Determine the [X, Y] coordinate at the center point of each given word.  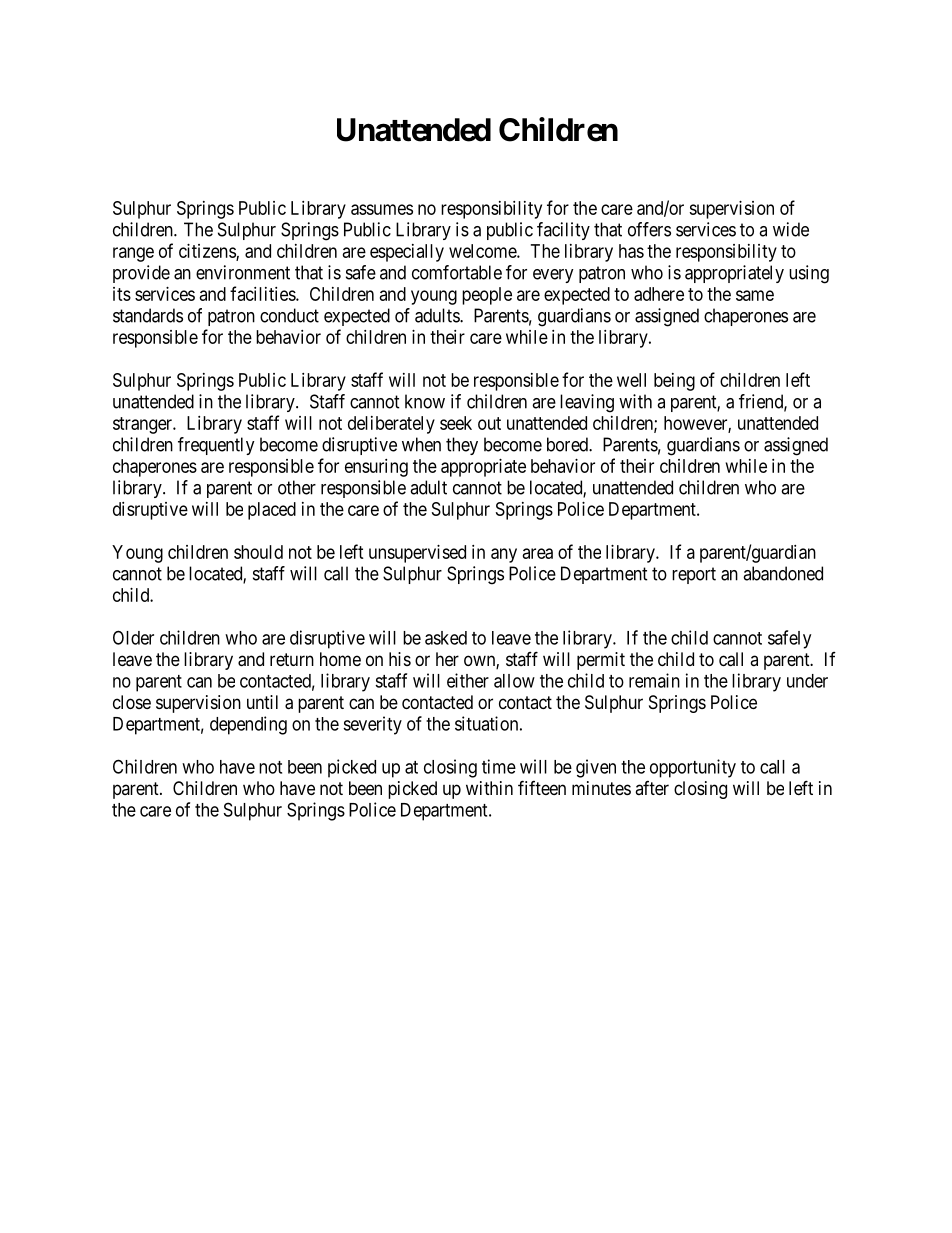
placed [272, 511]
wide [791, 229]
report [694, 575]
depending [248, 725]
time [499, 766]
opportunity [693, 768]
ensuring [376, 468]
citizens [208, 252]
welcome [483, 251]
